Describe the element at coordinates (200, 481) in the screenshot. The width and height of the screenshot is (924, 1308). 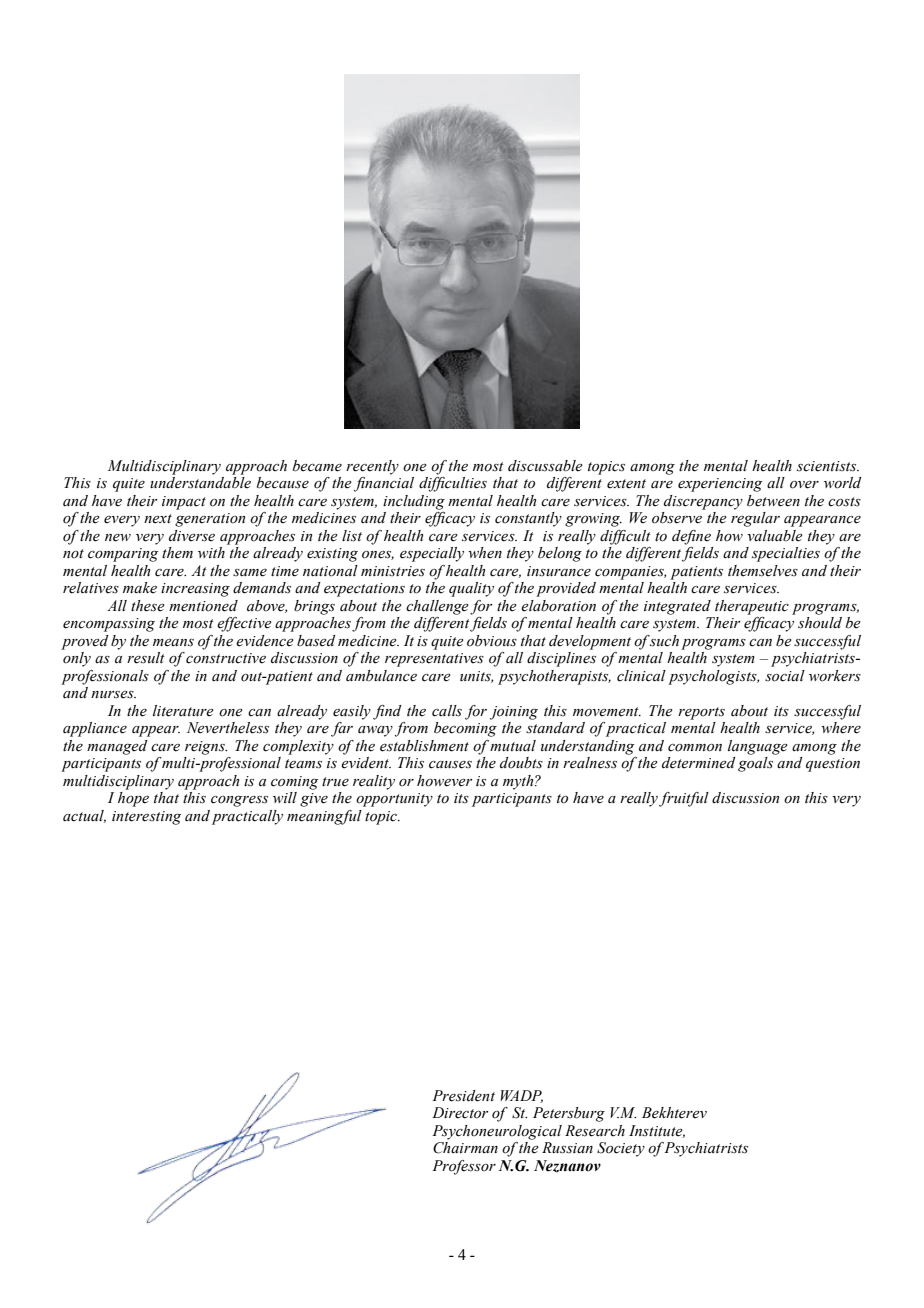
I see `understandable` at that location.
